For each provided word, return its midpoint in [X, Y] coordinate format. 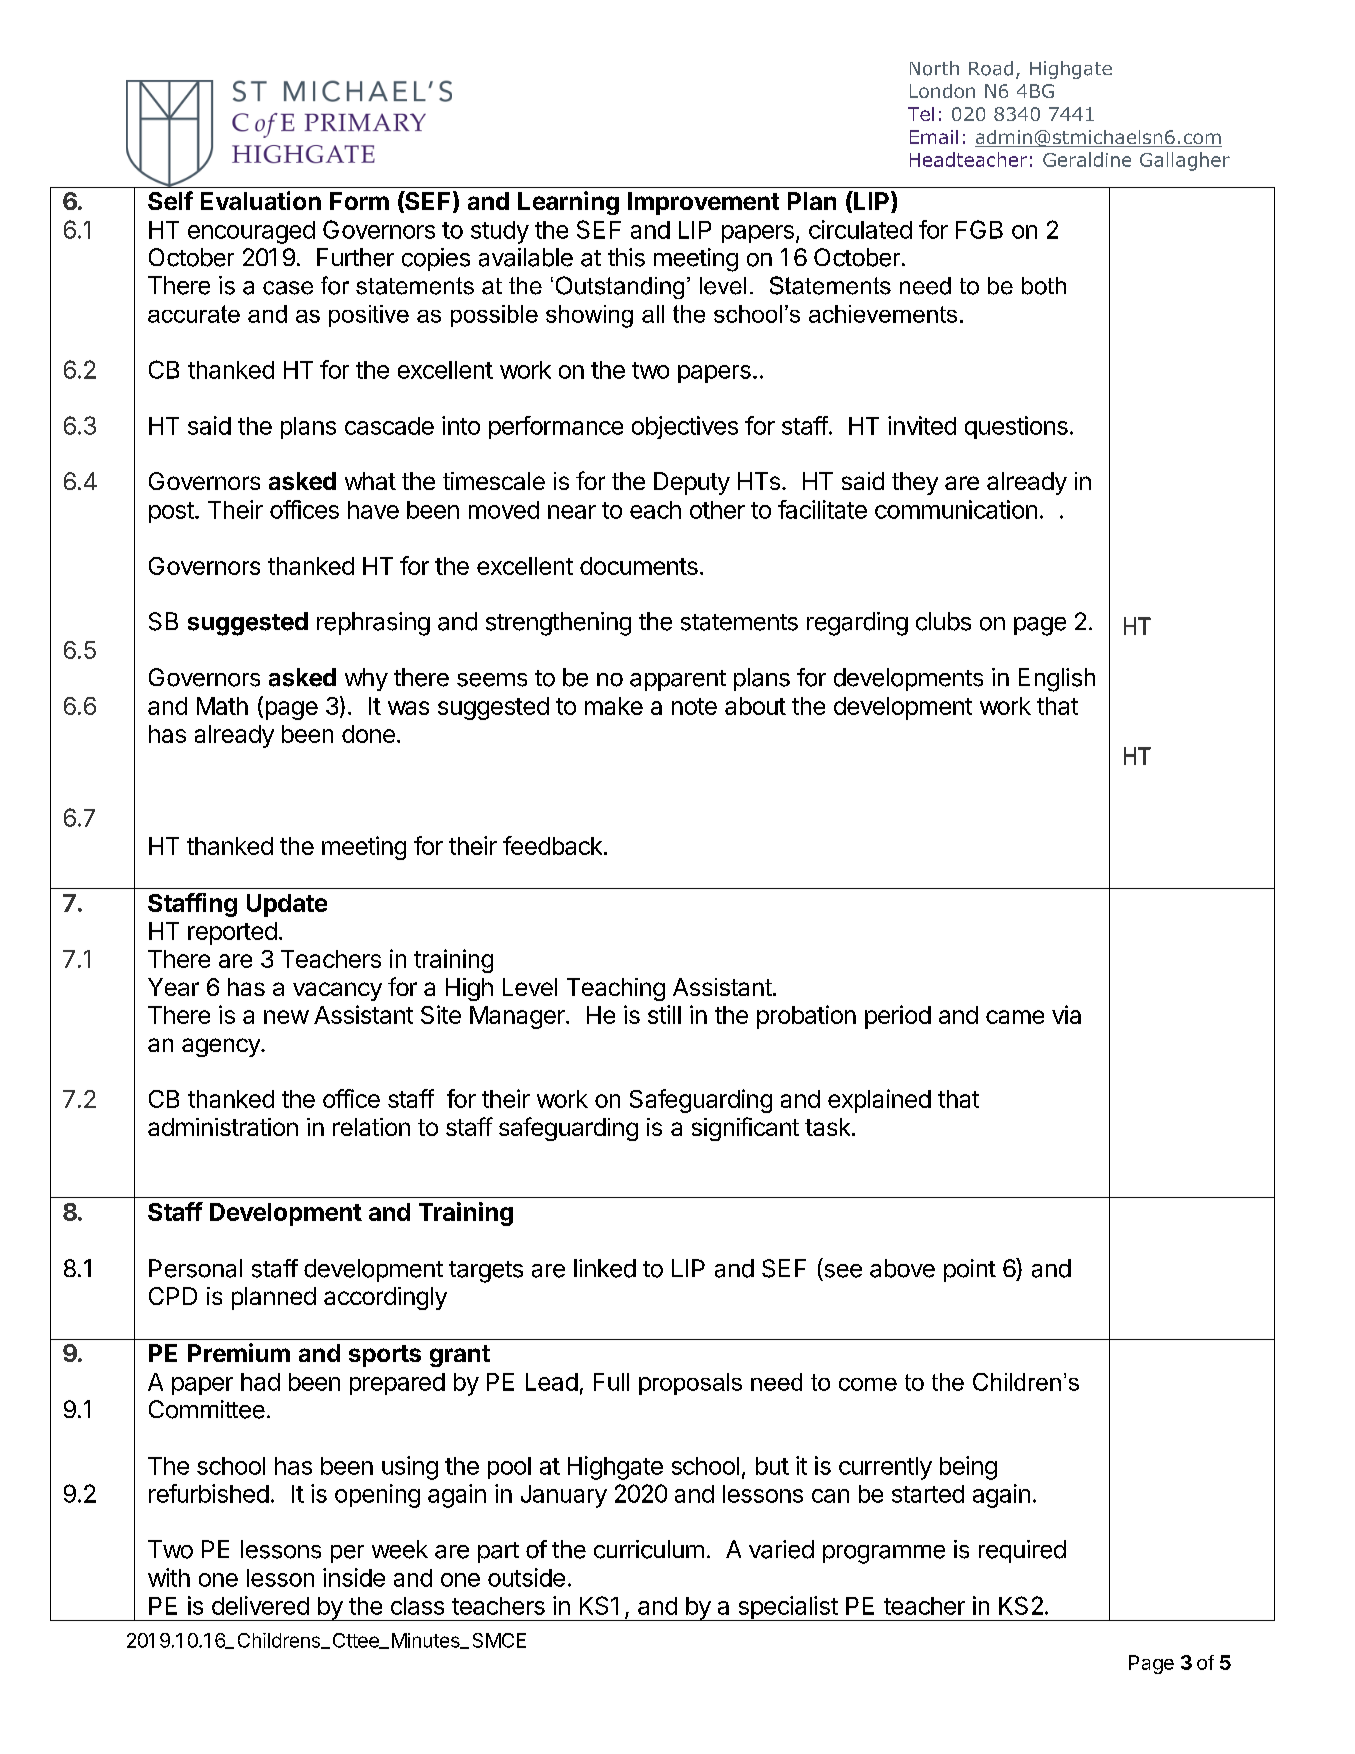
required [1022, 1551]
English [1057, 680]
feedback [552, 845]
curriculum [649, 1549]
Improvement [703, 203]
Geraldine [1087, 159]
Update [287, 905]
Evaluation [261, 200]
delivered [260, 1605]
